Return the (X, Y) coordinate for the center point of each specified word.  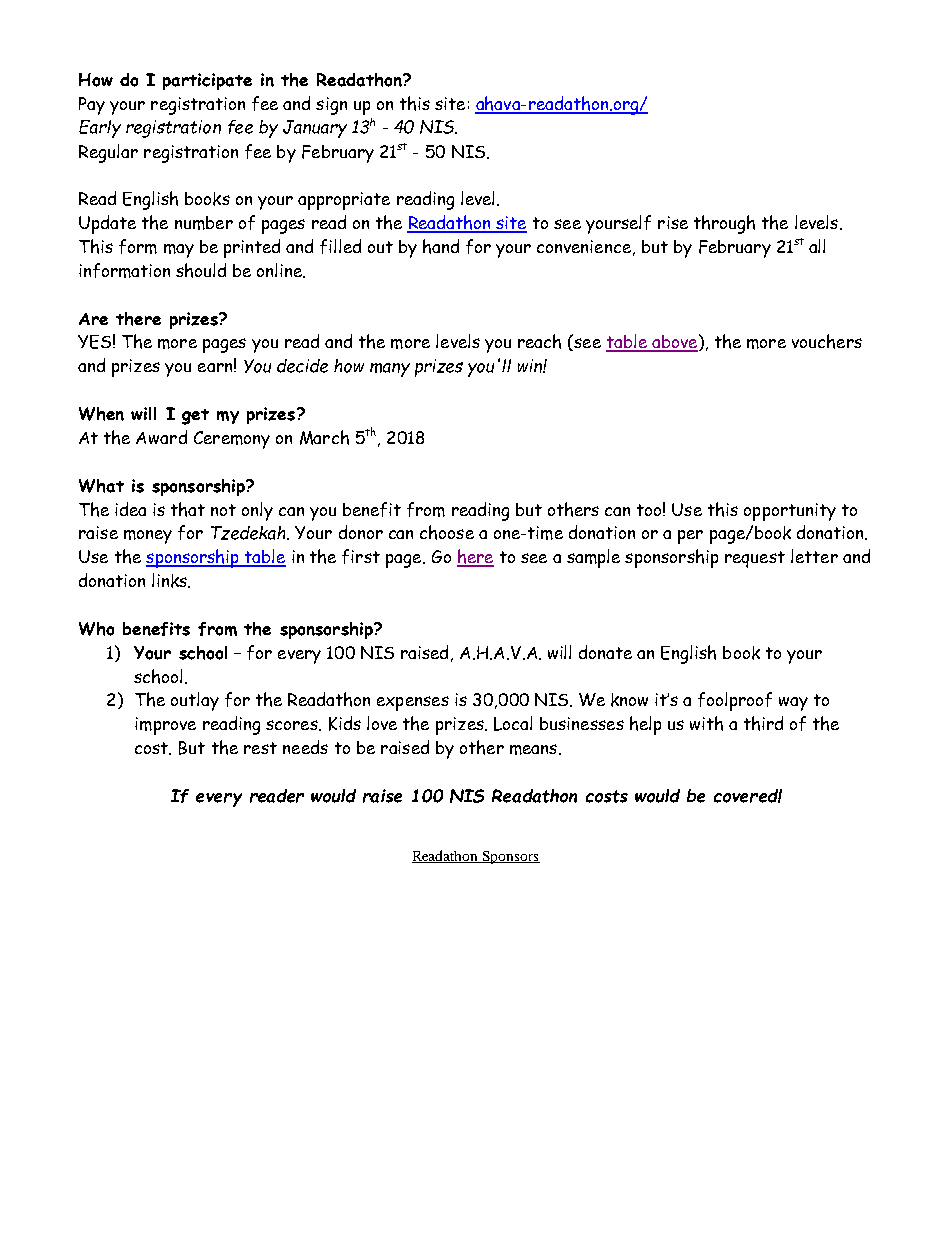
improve (165, 726)
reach (539, 341)
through (724, 224)
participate (207, 81)
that (188, 509)
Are (93, 319)
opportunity (790, 512)
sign (331, 106)
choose (447, 532)
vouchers (827, 341)
